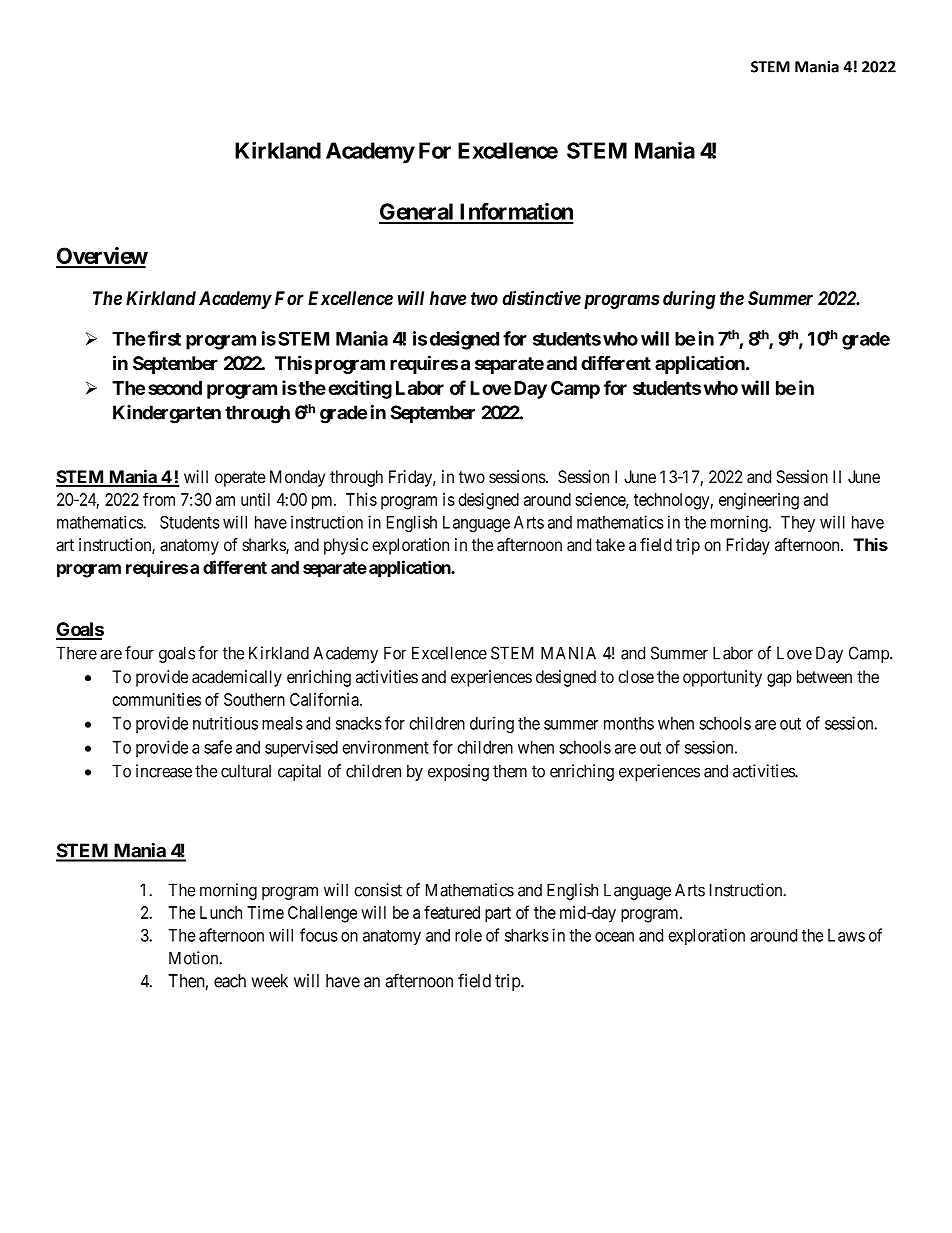 This image has width=952, height=1233. What do you see at coordinates (798, 524) in the image?
I see `They` at bounding box center [798, 524].
